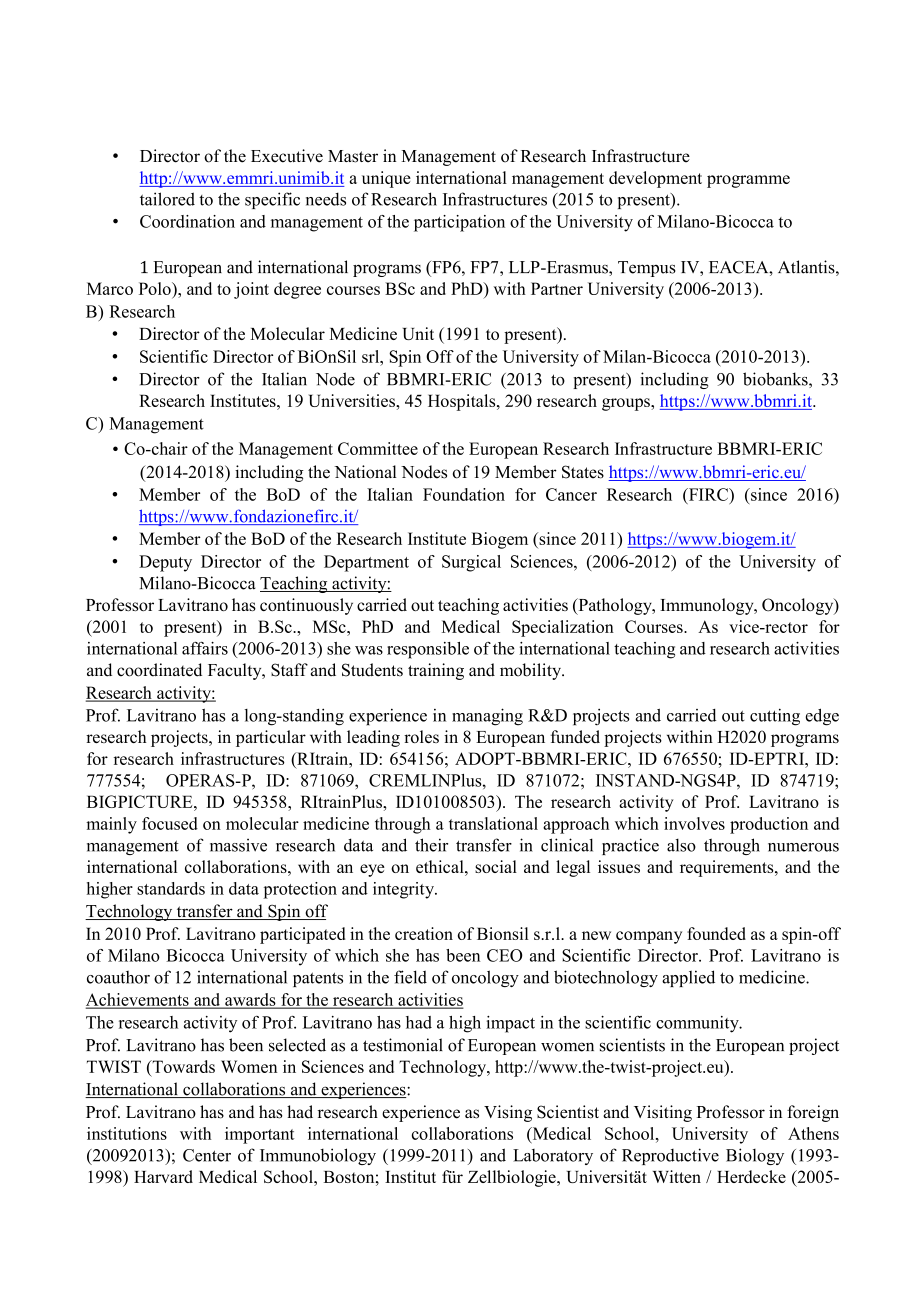 This page has height=1308, width=924. What do you see at coordinates (207, 1155) in the page?
I see `Center` at bounding box center [207, 1155].
